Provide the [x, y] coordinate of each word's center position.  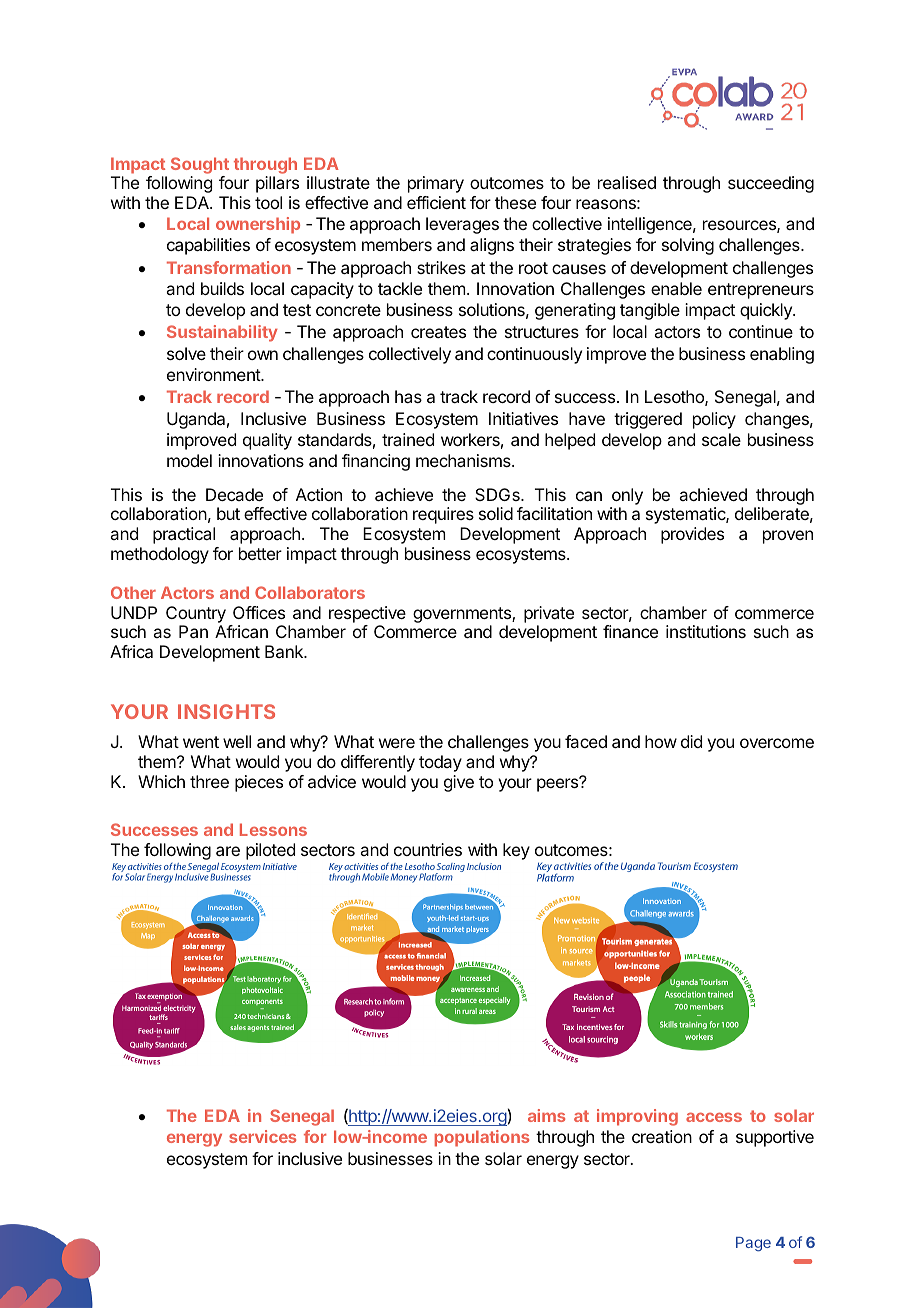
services [262, 1136]
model [189, 460]
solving [688, 246]
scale [721, 439]
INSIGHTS [226, 711]
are [228, 851]
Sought [200, 167]
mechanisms [464, 460]
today [440, 763]
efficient [436, 202]
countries [428, 849]
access [714, 1117]
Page [753, 1244]
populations [482, 1138]
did [691, 741]
